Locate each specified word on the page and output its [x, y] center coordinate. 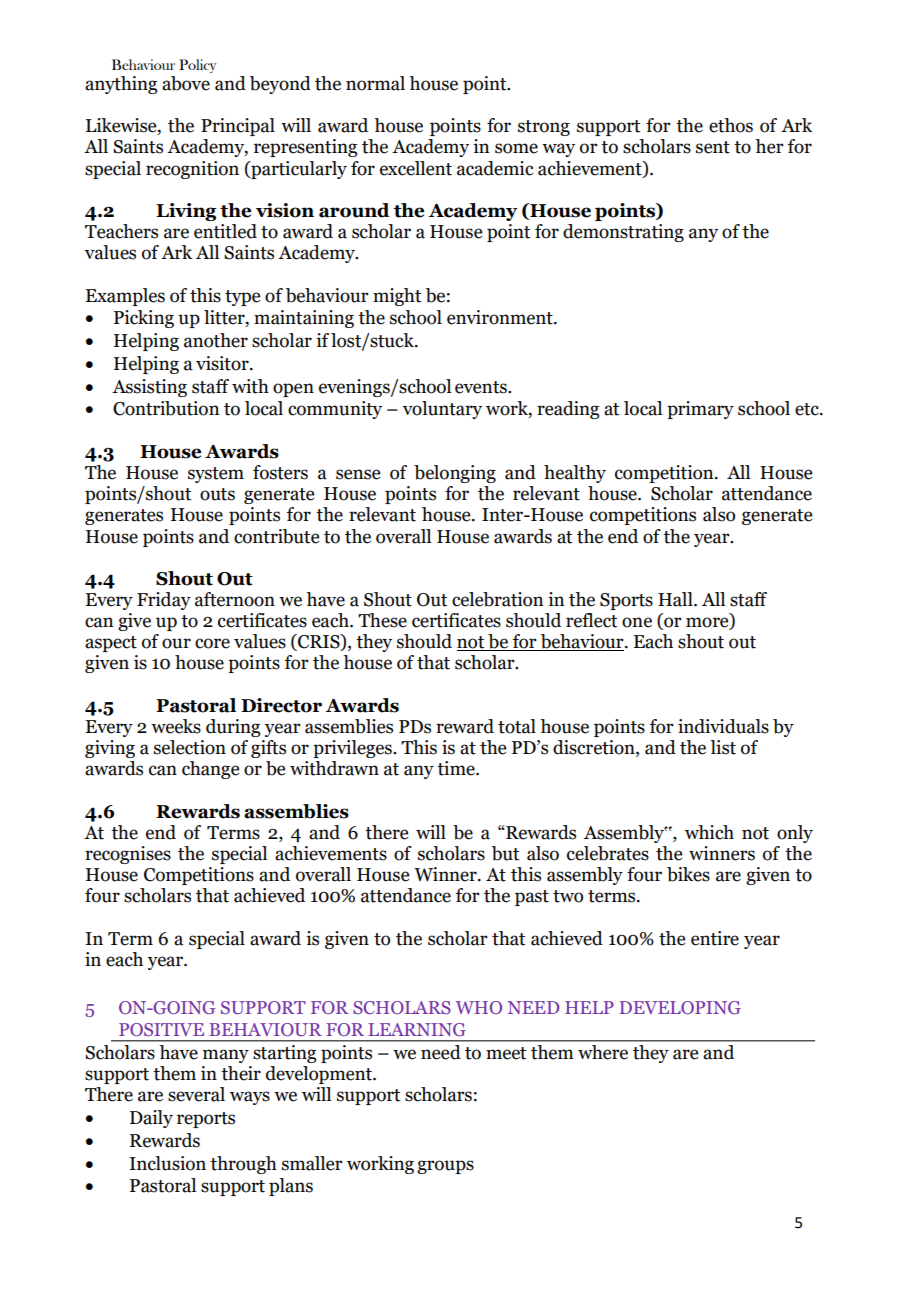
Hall [676, 599]
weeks [176, 726]
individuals [723, 726]
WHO [479, 1007]
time [457, 768]
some [516, 148]
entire [715, 938]
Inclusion [167, 1163]
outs [217, 494]
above [186, 83]
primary [700, 410]
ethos [731, 125]
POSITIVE [161, 1029]
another [216, 340]
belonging [455, 474]
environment [501, 317]
